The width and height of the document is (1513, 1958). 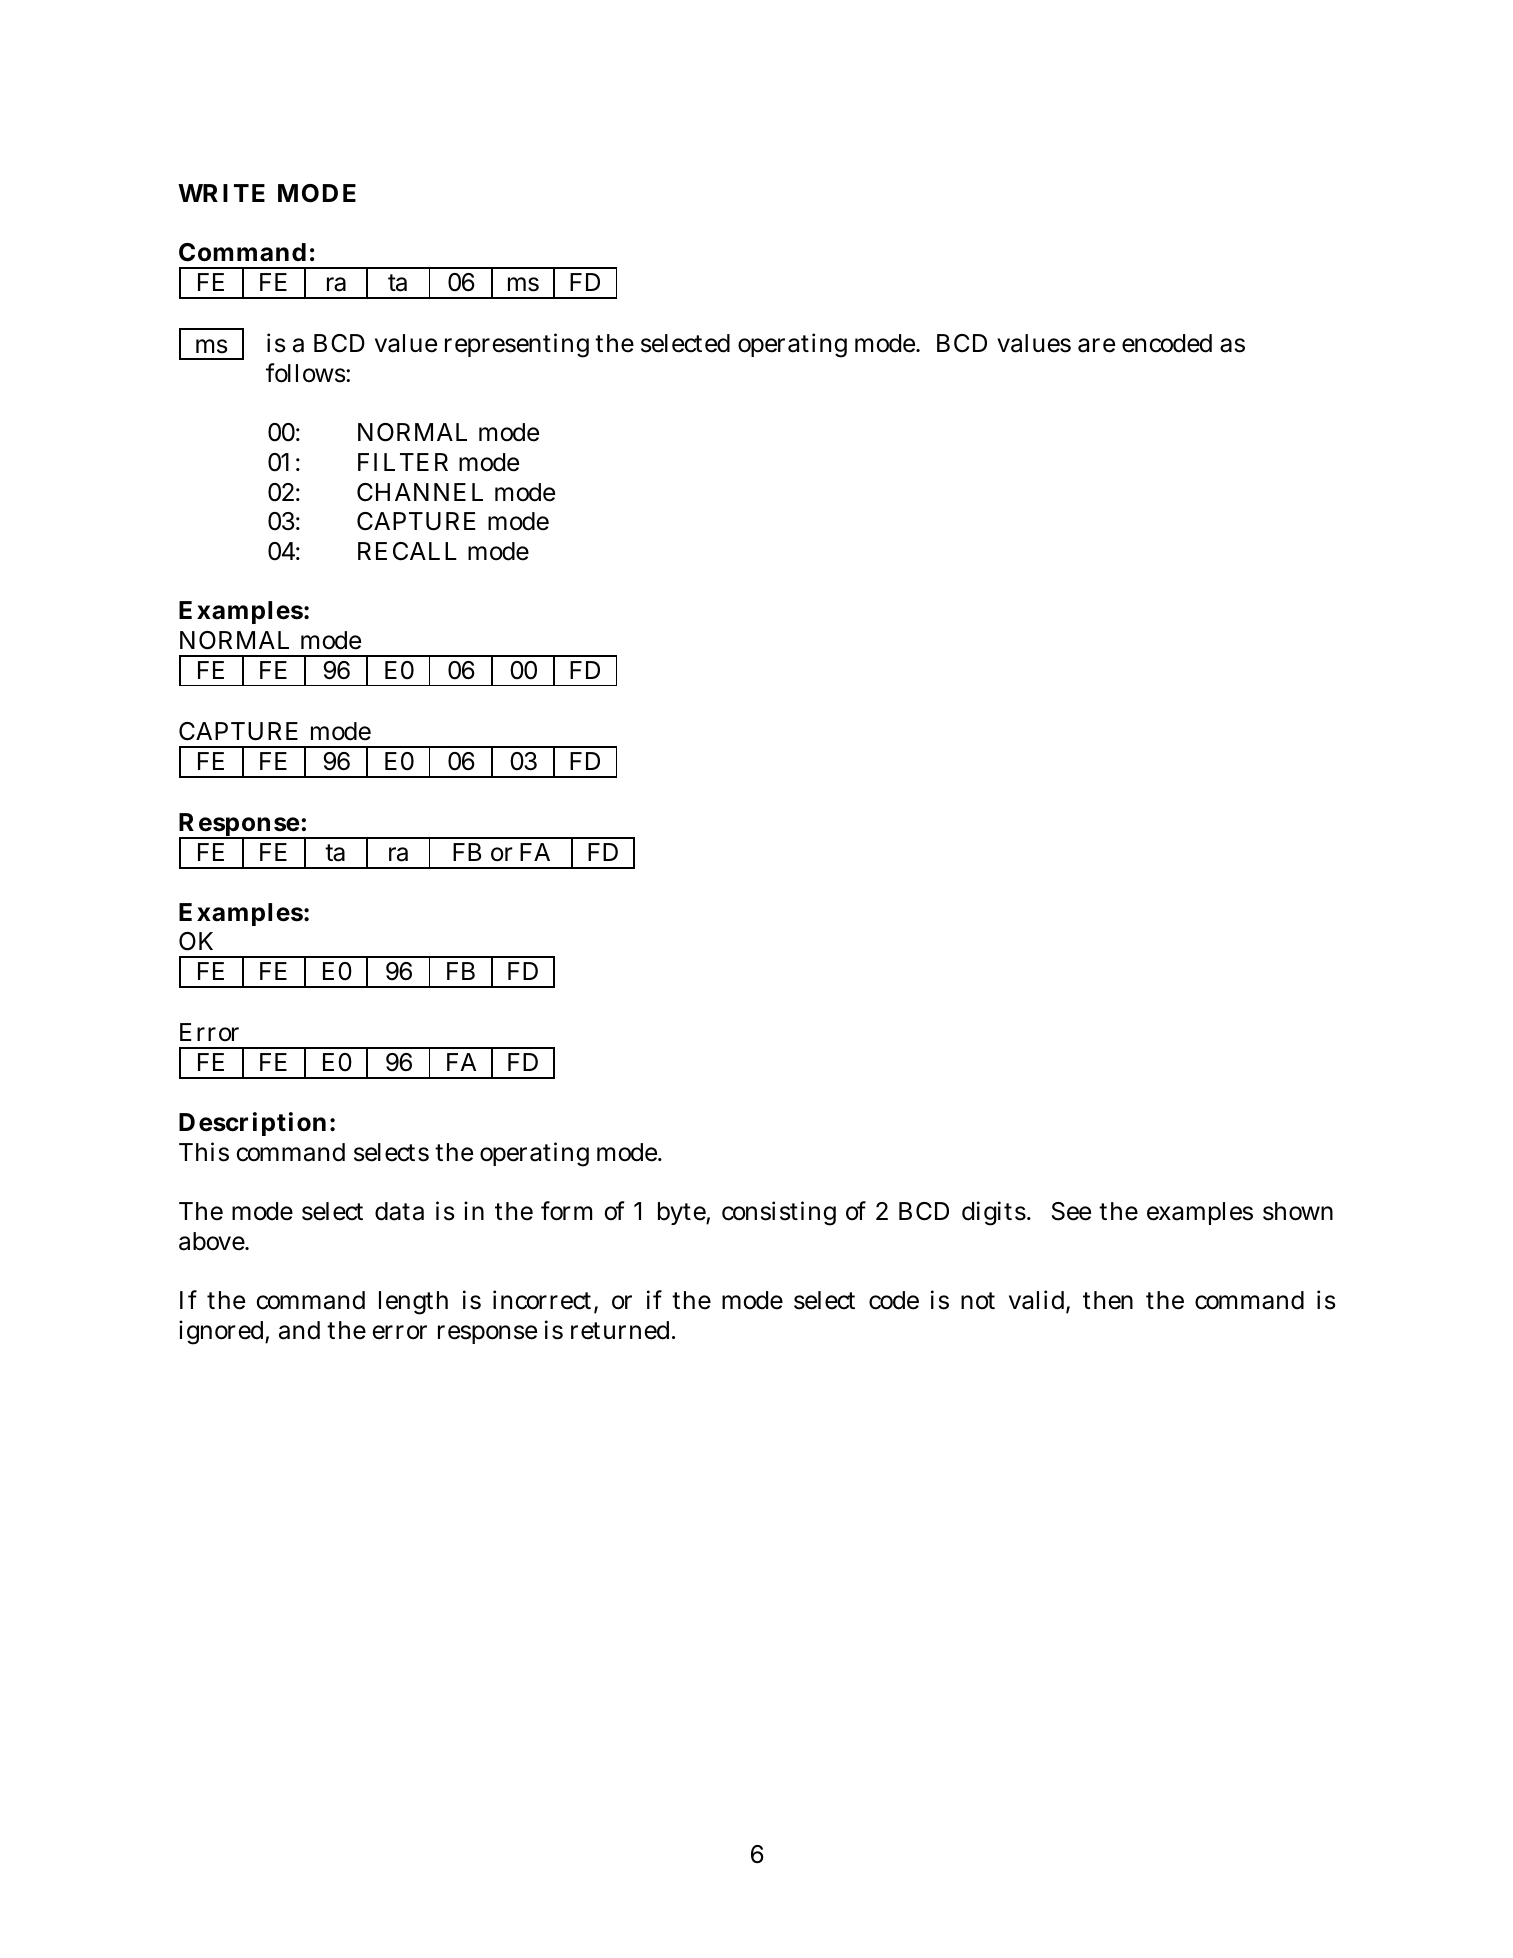 What do you see at coordinates (622, 1330) in the document?
I see `returned` at bounding box center [622, 1330].
